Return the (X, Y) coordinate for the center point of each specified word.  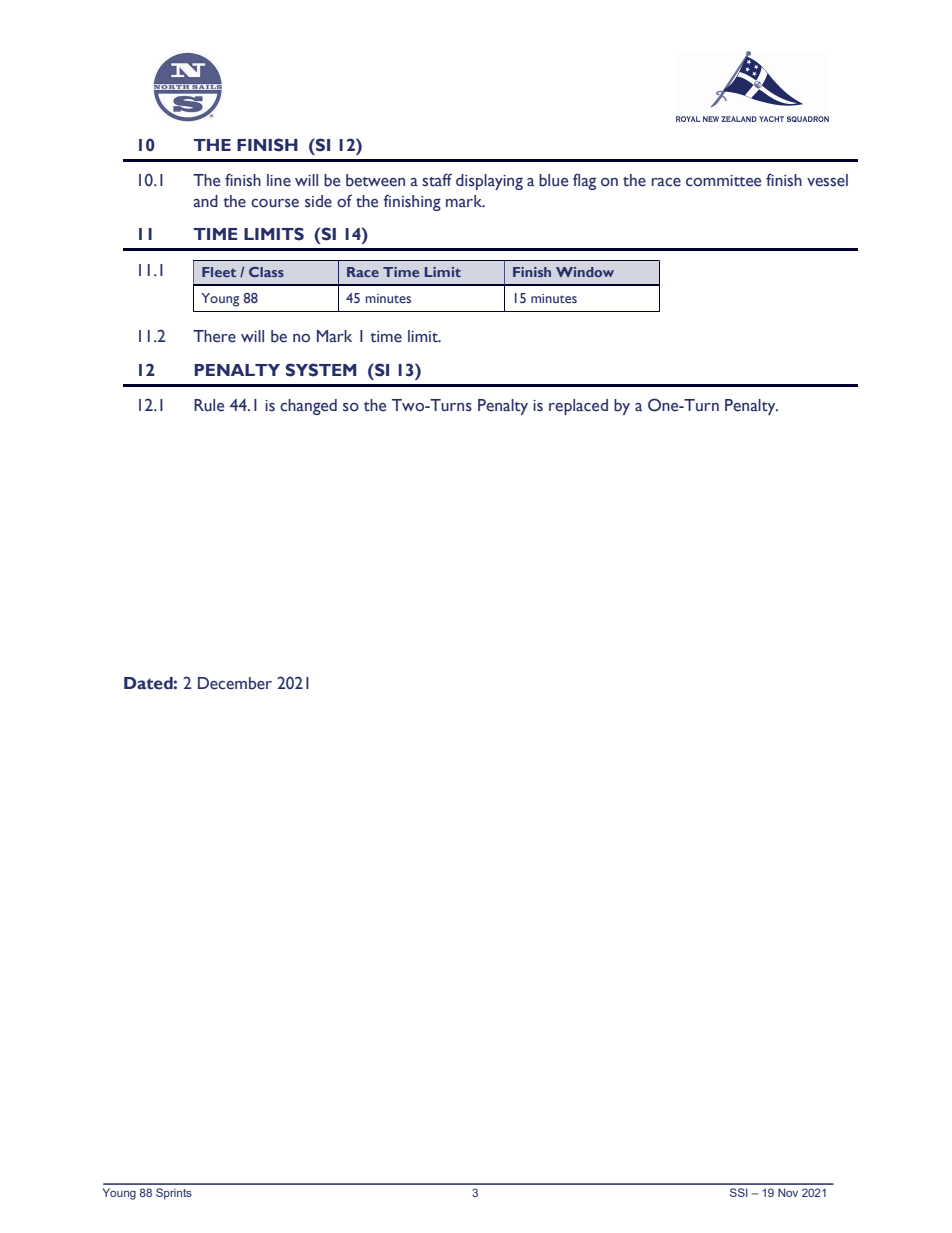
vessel (827, 180)
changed (308, 407)
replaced (578, 407)
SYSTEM (321, 370)
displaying (489, 182)
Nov (788, 1192)
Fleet (219, 272)
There (214, 336)
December (235, 683)
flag (584, 181)
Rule (209, 405)
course (275, 203)
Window (585, 272)
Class (266, 272)
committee (723, 181)
